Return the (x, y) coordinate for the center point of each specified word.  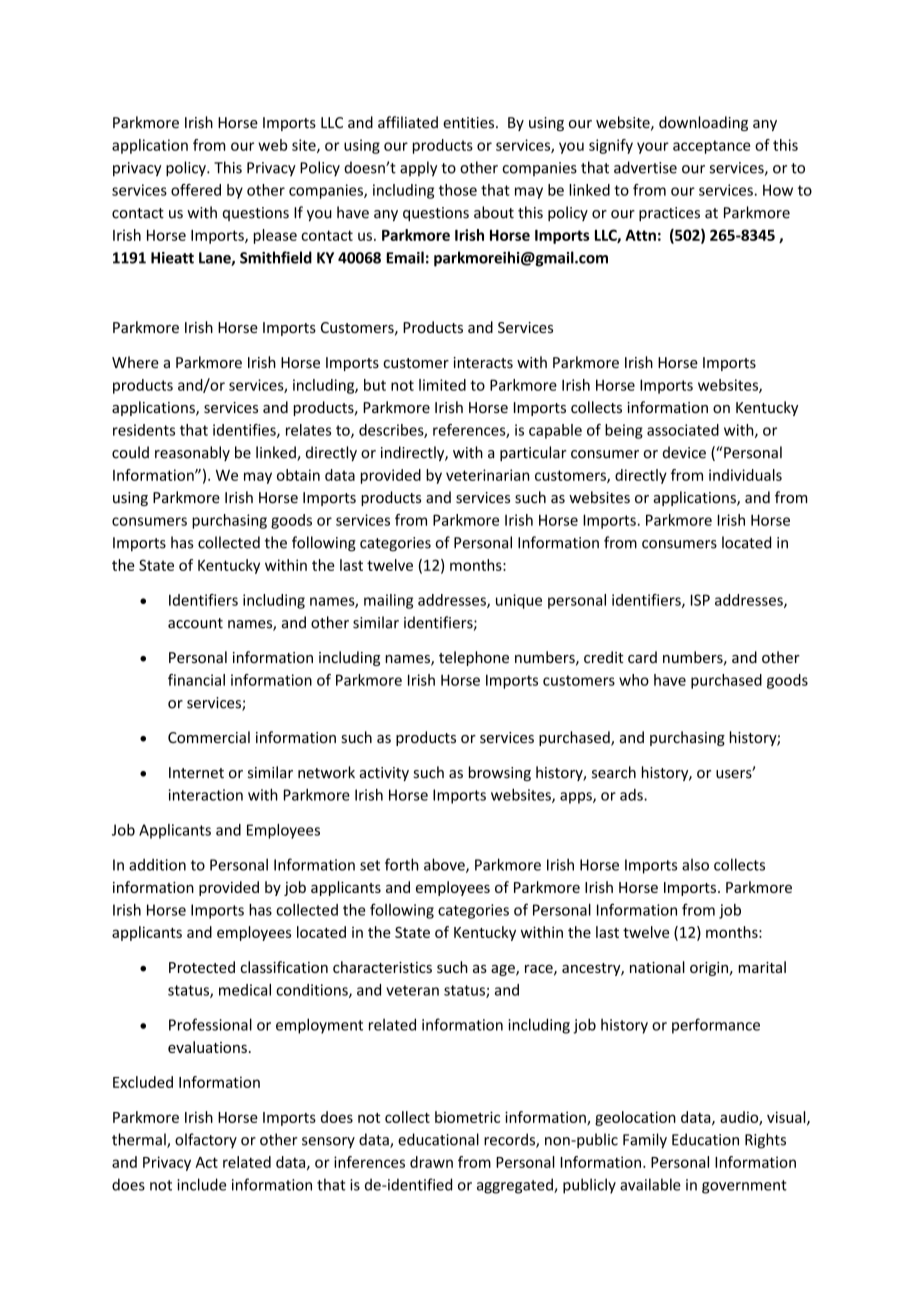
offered (196, 190)
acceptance (711, 147)
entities (470, 123)
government (744, 1187)
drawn (431, 1162)
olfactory (206, 1140)
